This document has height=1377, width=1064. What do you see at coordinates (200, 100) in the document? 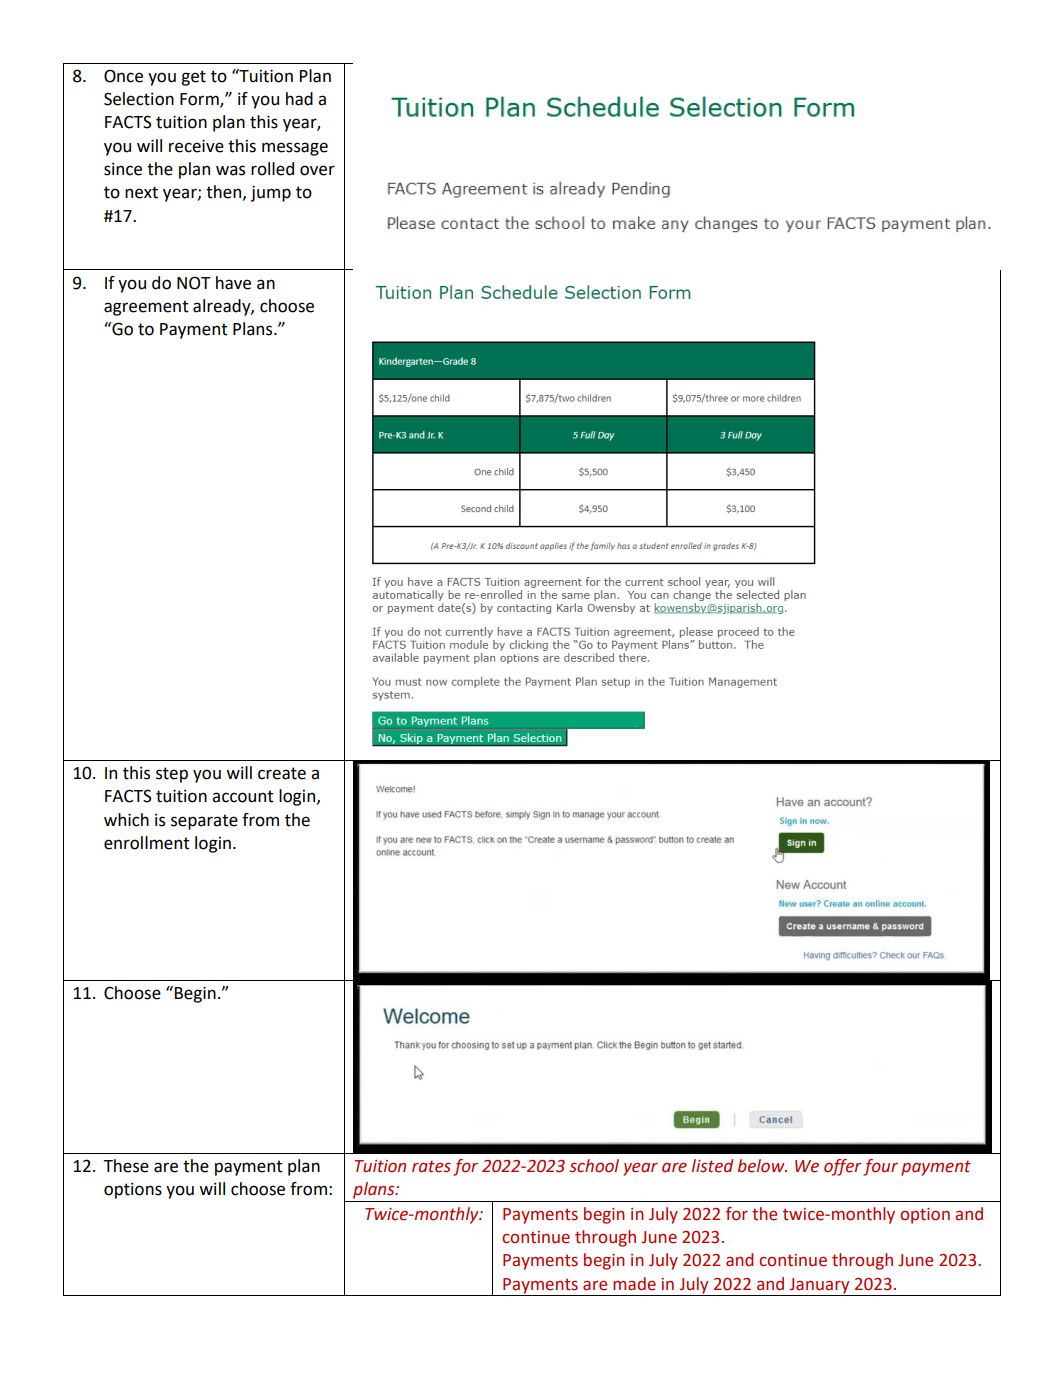
I see `Form` at bounding box center [200, 100].
